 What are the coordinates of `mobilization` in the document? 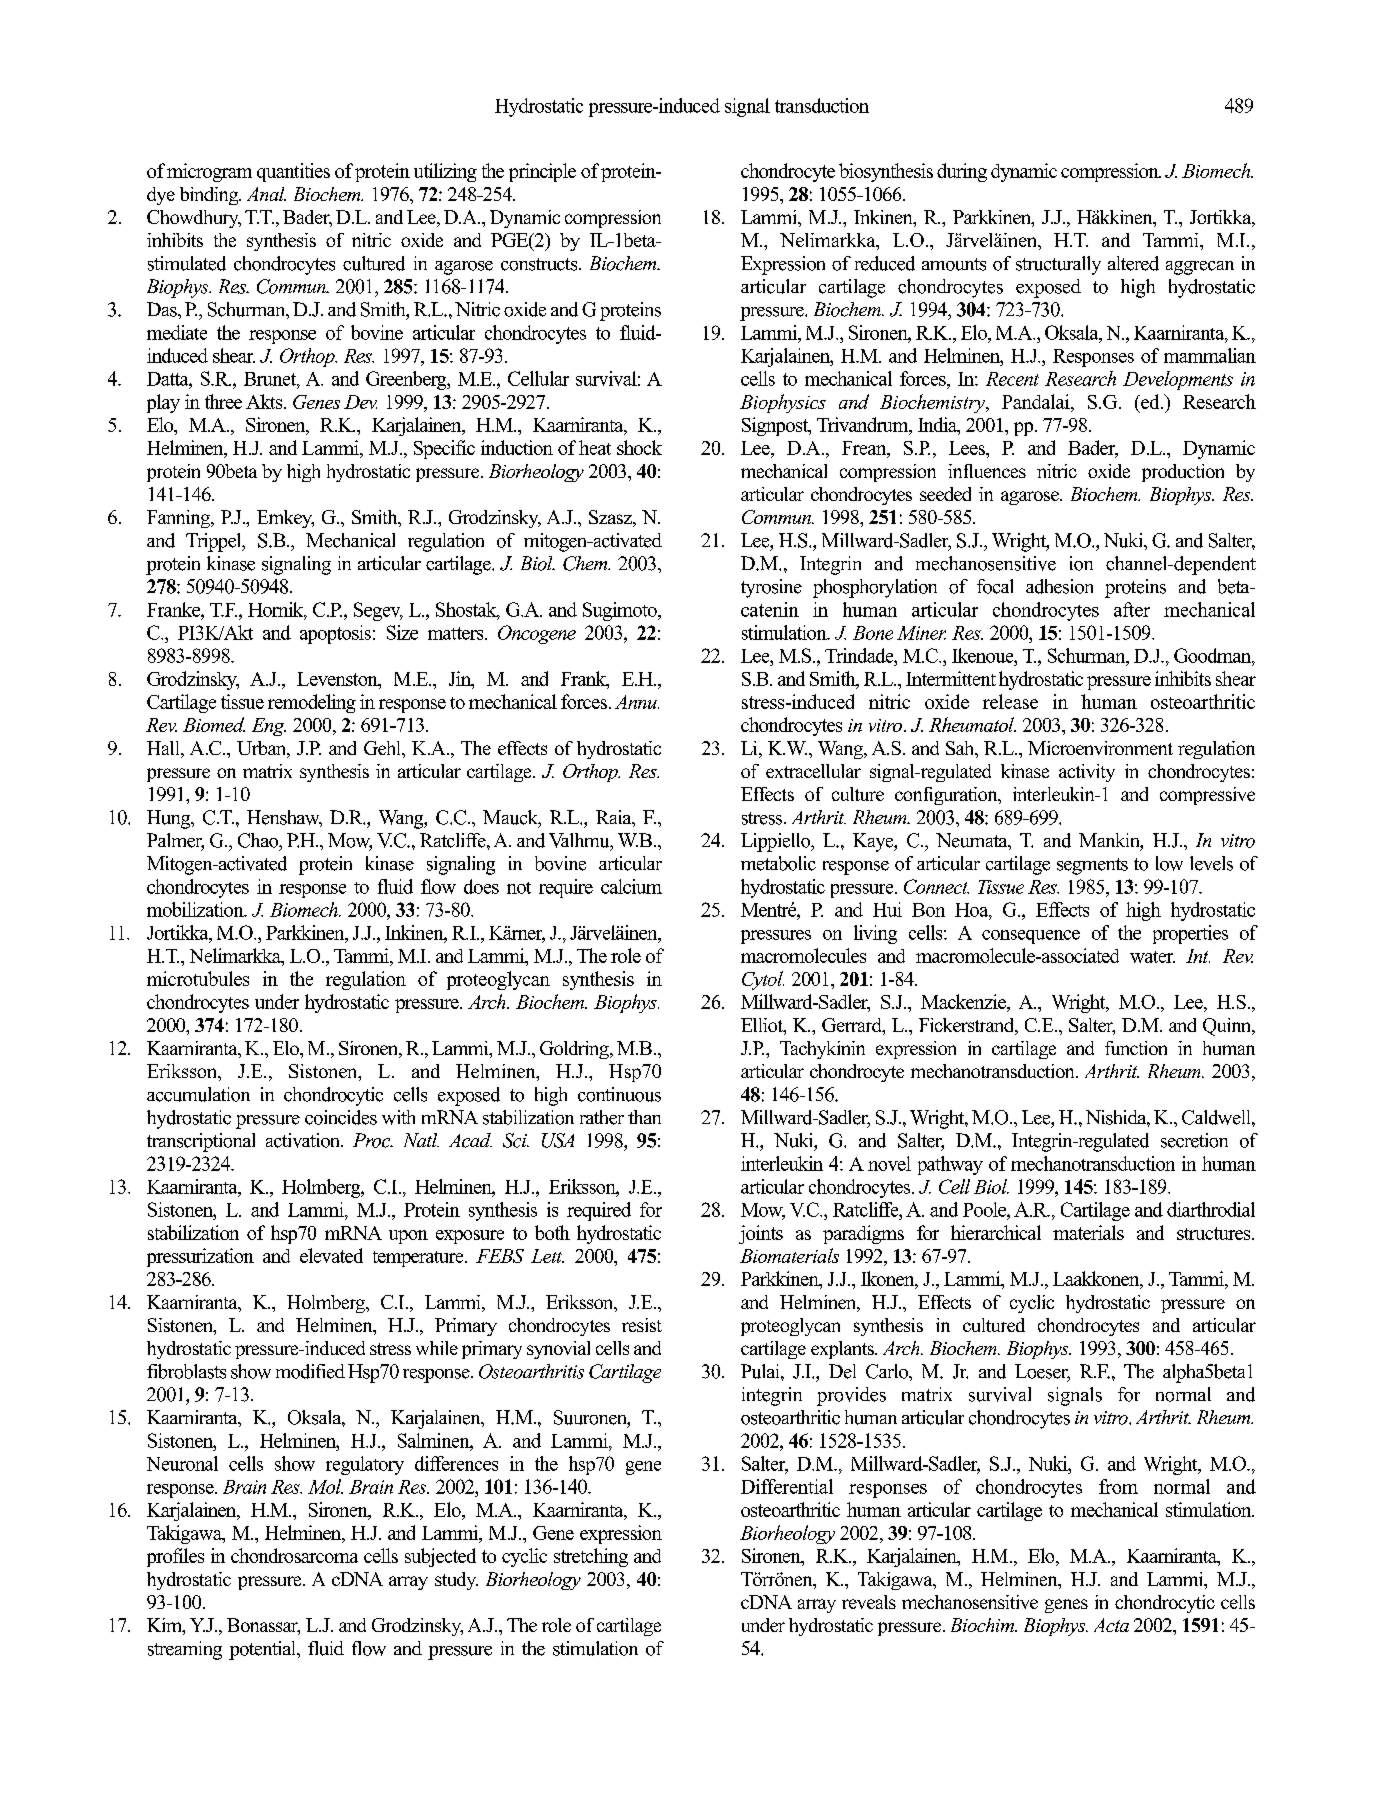 It's located at (196, 909).
